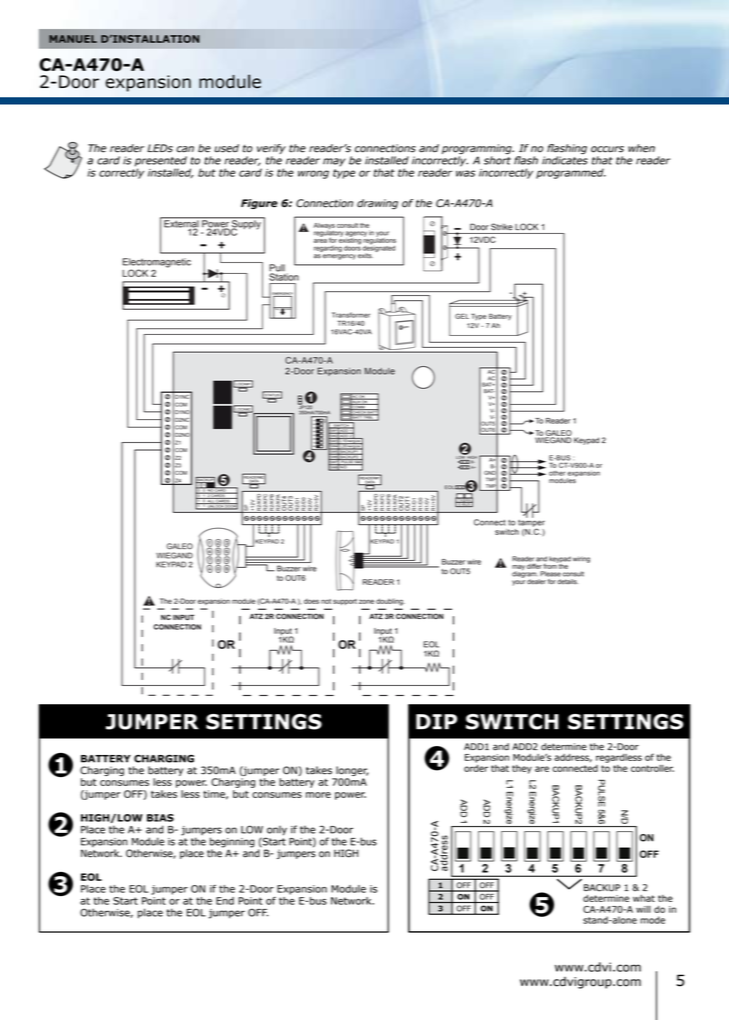 The image size is (729, 1020). Describe the element at coordinates (276, 832) in the screenshot. I see `only` at that location.
